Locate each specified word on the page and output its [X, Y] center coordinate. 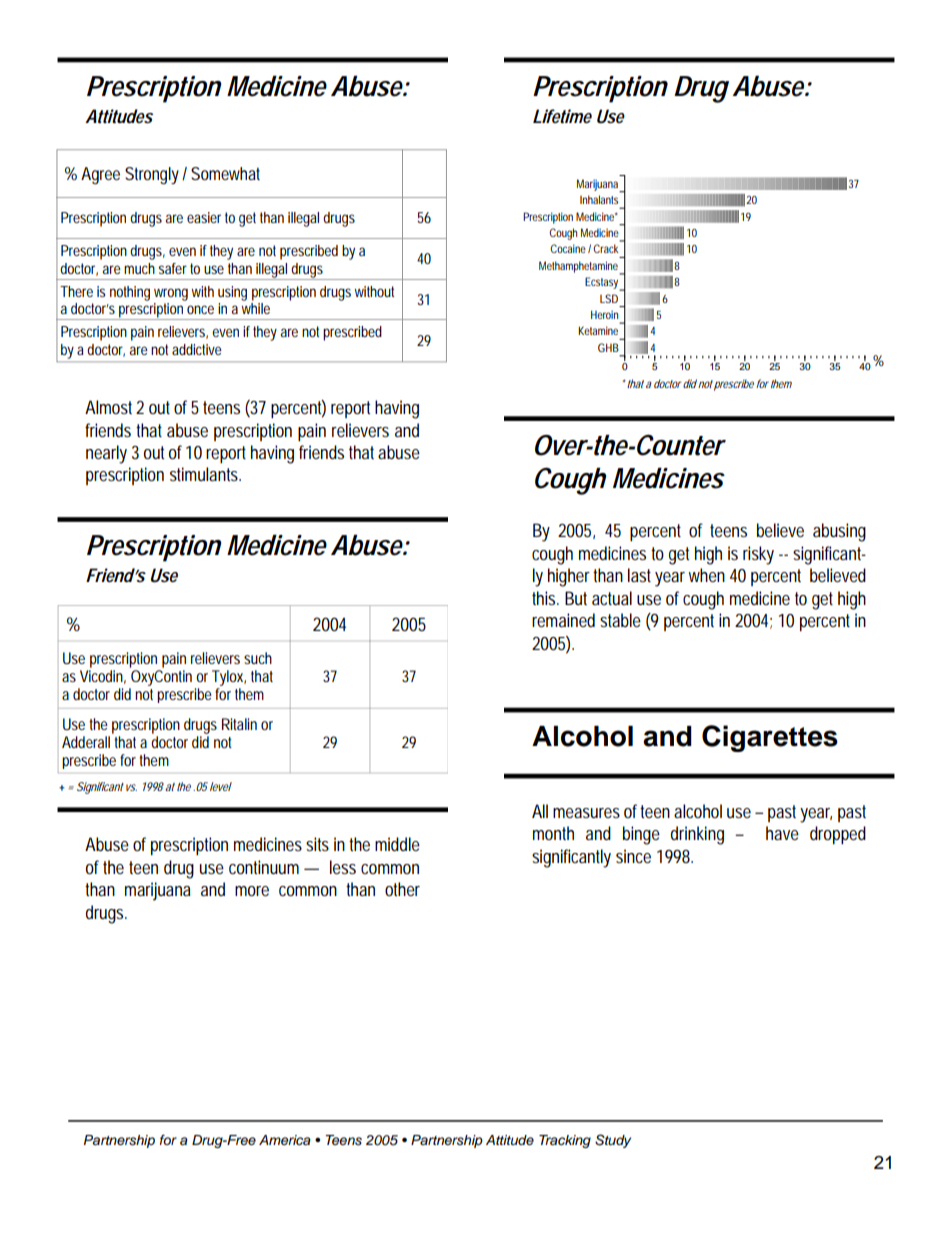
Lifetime [562, 116]
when [707, 575]
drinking [697, 835]
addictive [197, 349]
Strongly [152, 175]
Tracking [565, 1141]
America [285, 1140]
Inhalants [599, 199]
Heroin [604, 314]
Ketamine [598, 330]
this [545, 598]
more [252, 891]
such [258, 658]
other [402, 889]
